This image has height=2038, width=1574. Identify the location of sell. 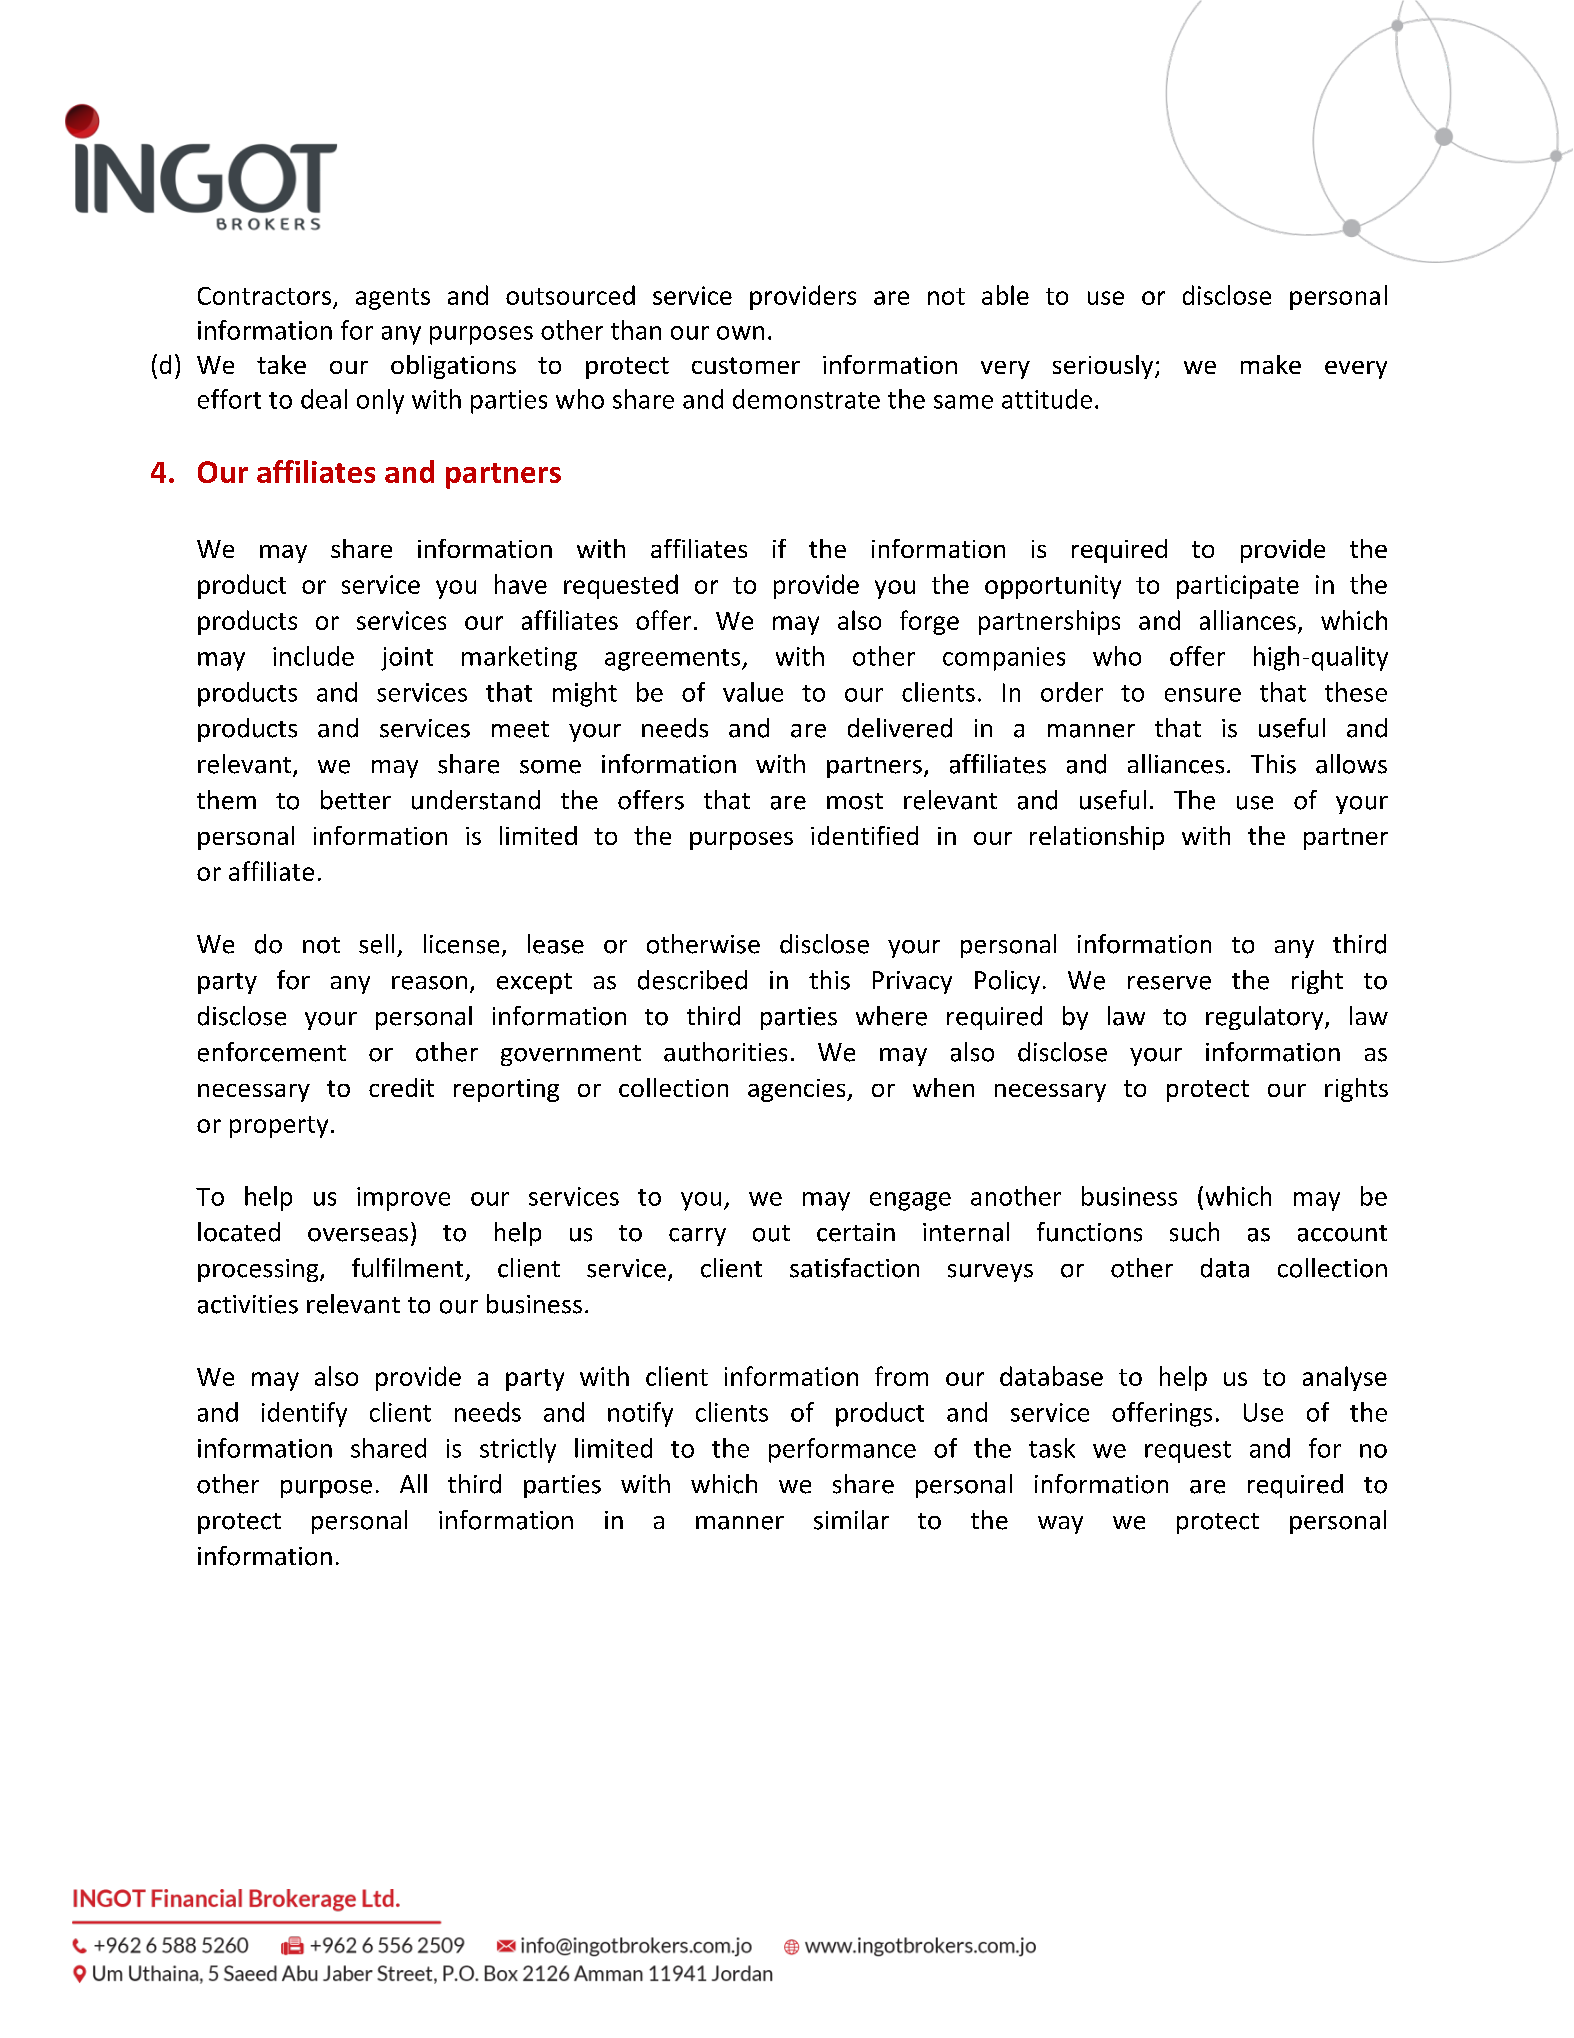
(376, 944).
